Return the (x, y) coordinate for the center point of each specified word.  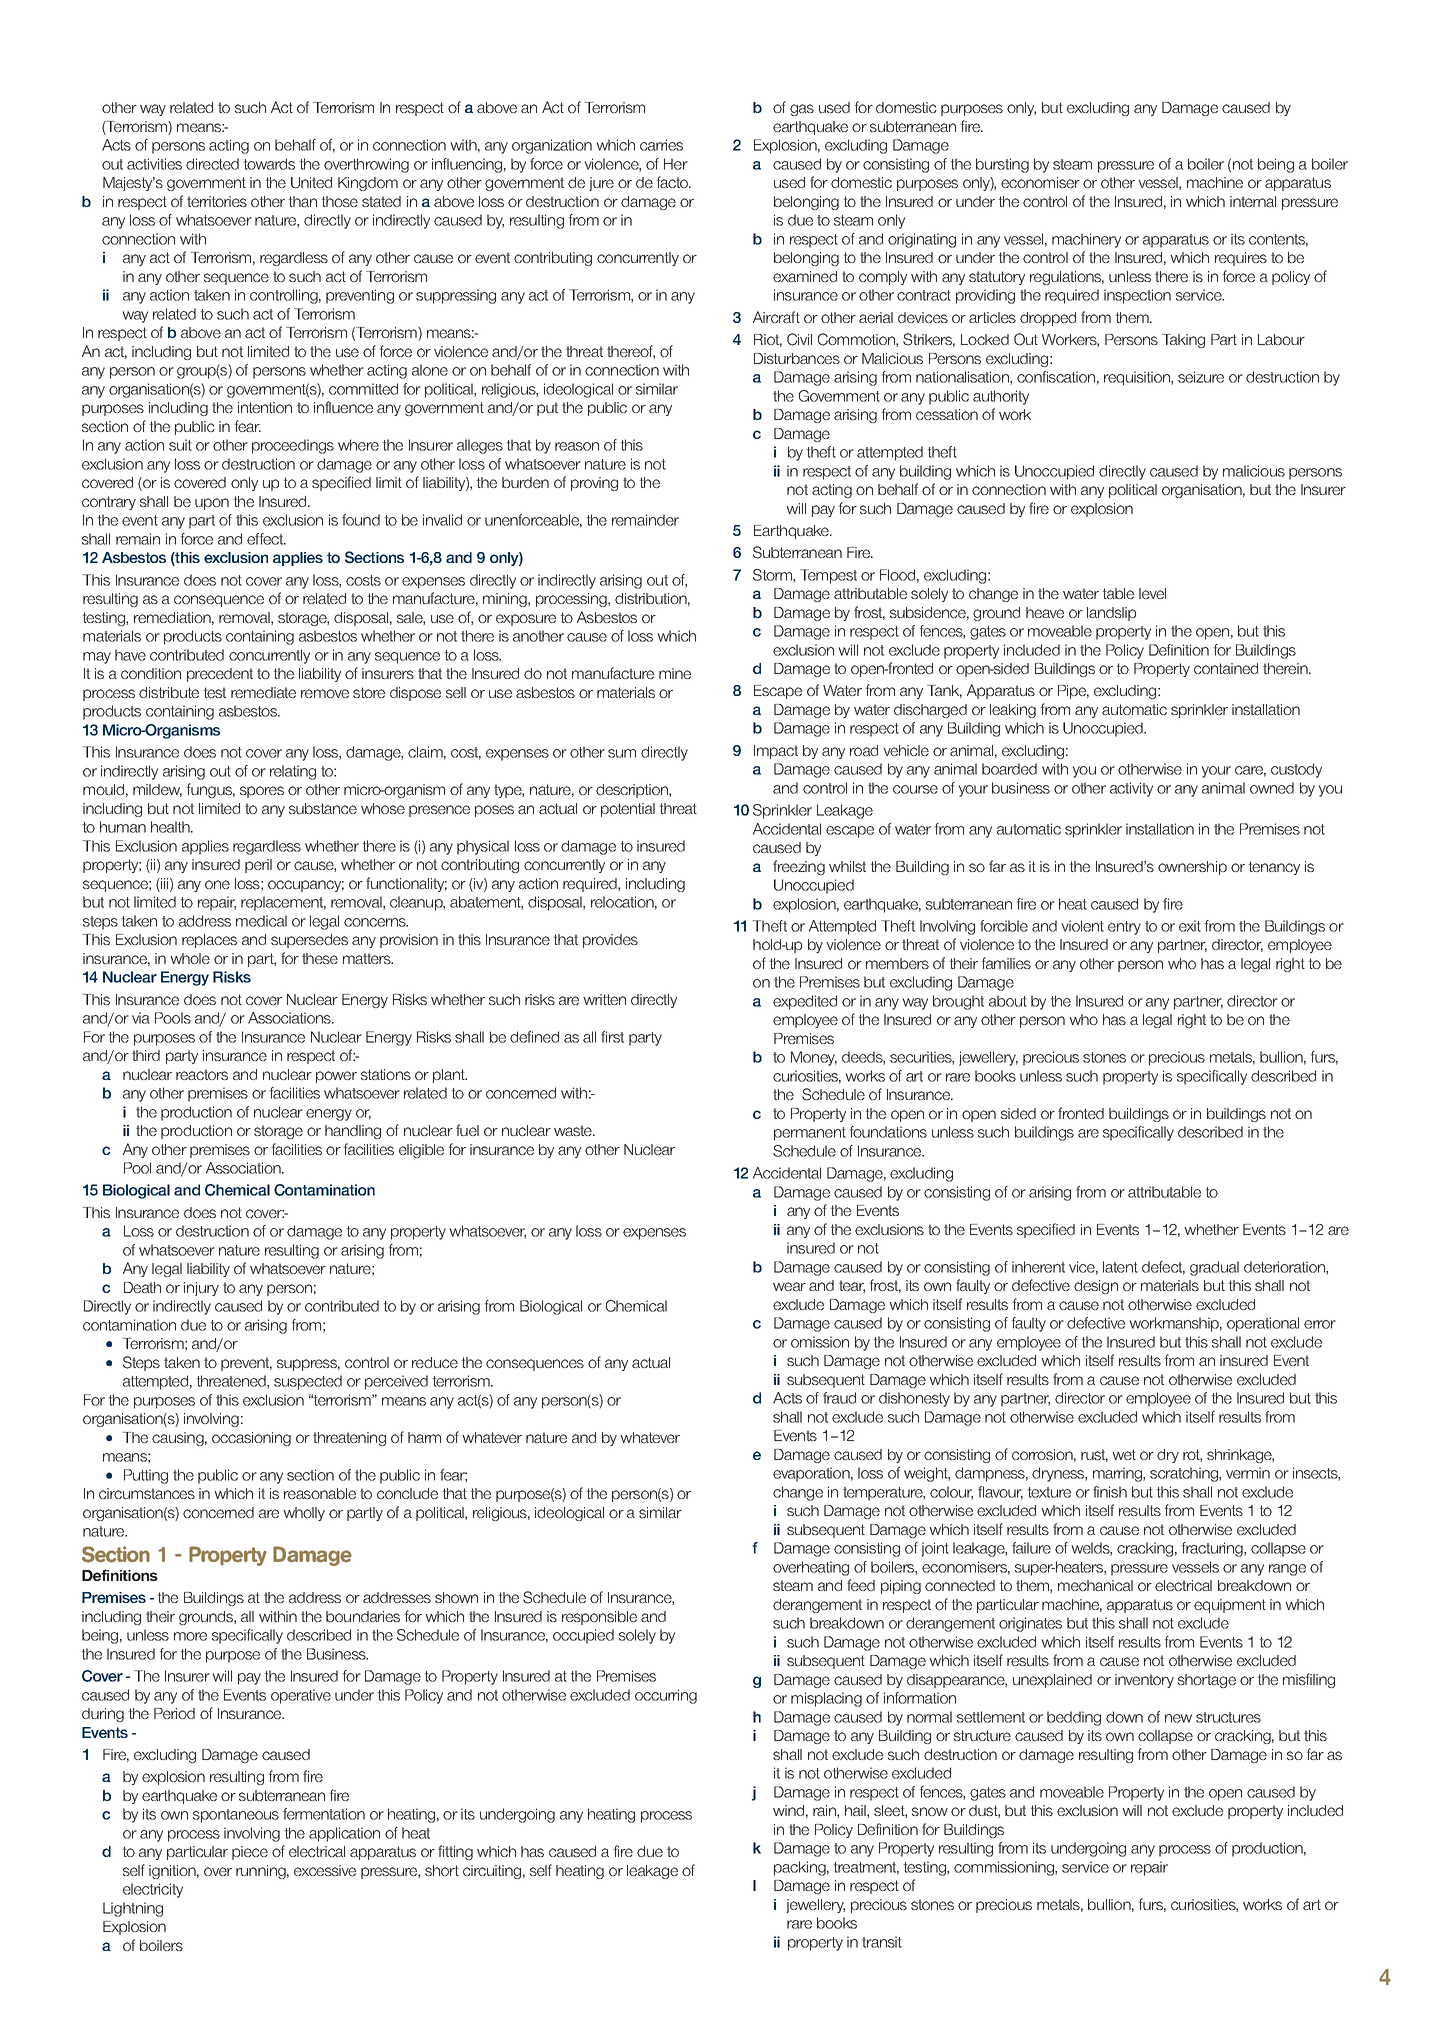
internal (1253, 201)
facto (673, 182)
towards (269, 164)
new (1178, 1718)
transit (882, 1942)
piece (250, 1853)
